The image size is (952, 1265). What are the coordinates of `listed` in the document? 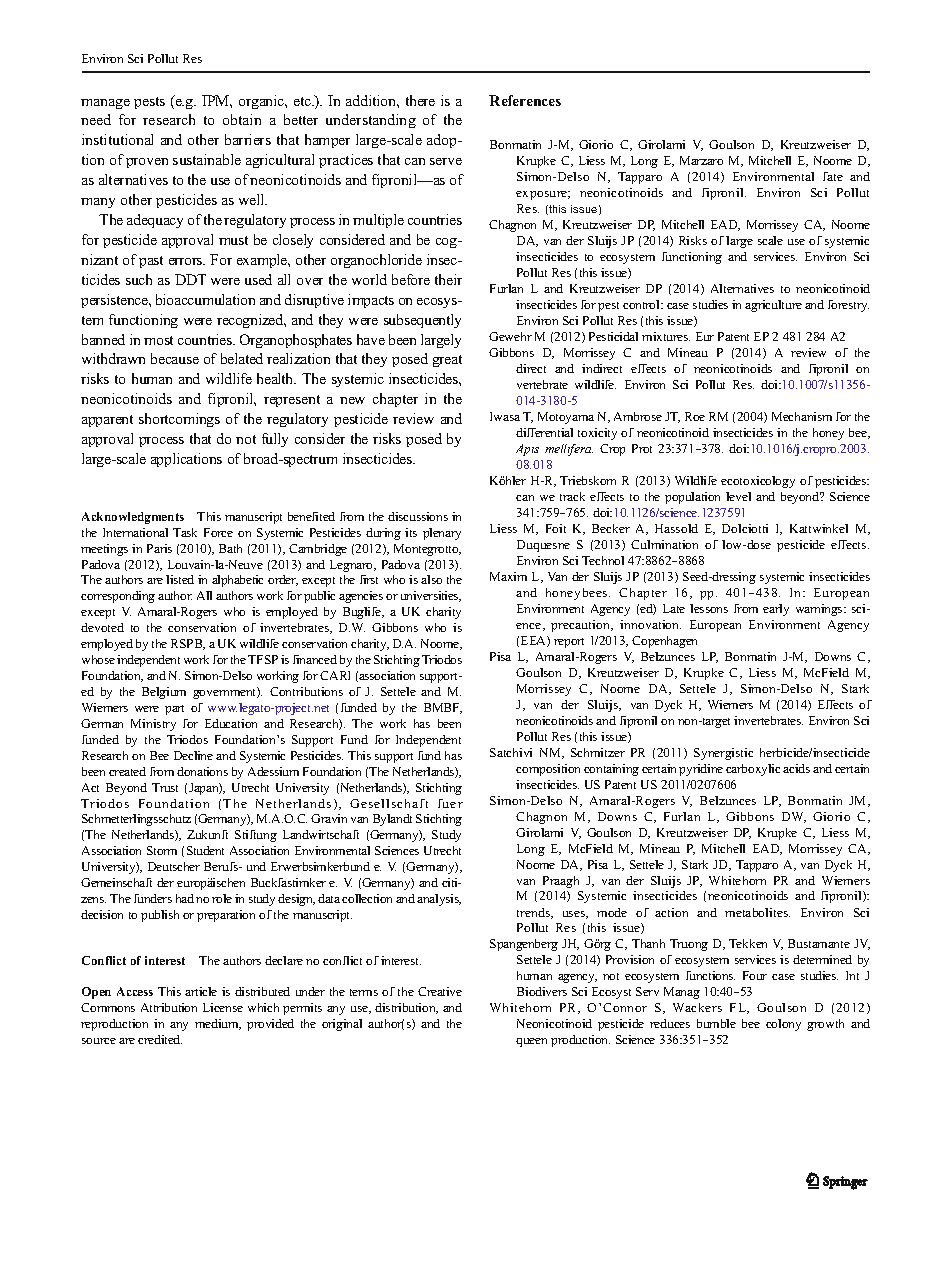 It's located at (180, 579).
